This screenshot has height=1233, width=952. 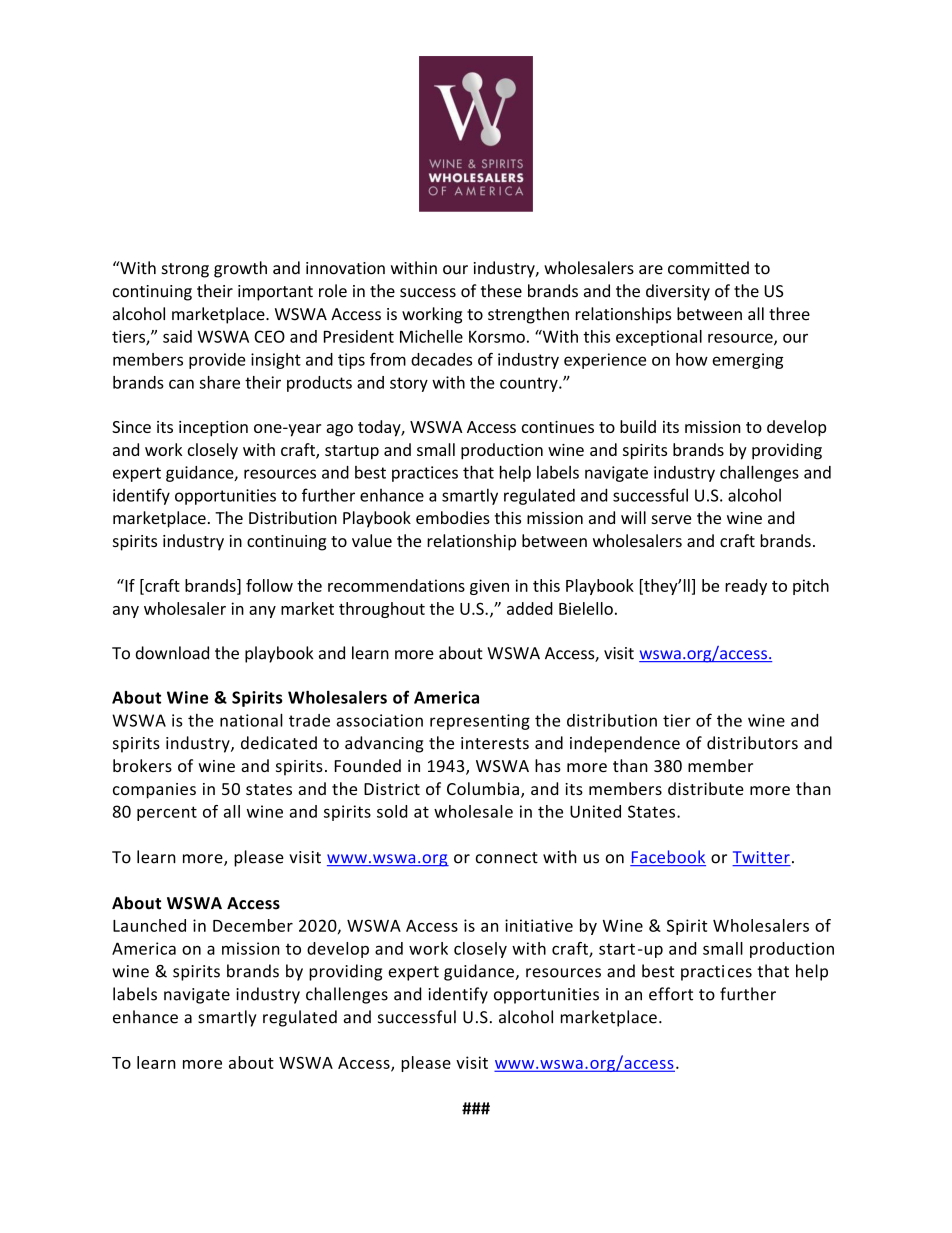 What do you see at coordinates (495, 743) in the screenshot?
I see `interests` at bounding box center [495, 743].
